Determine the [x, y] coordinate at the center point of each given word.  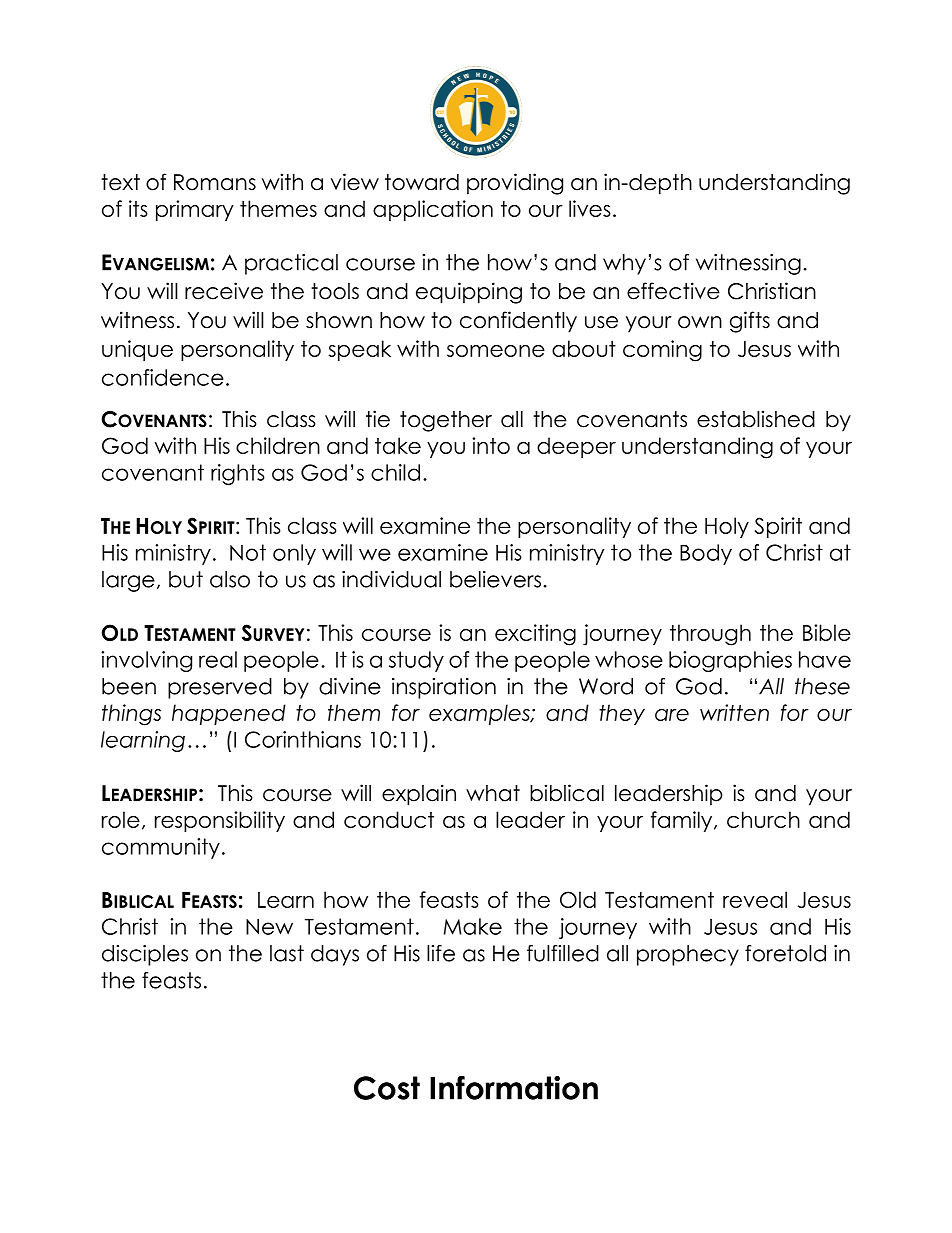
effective [673, 291]
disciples [145, 955]
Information [514, 1088]
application [433, 210]
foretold [785, 953]
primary [195, 210]
